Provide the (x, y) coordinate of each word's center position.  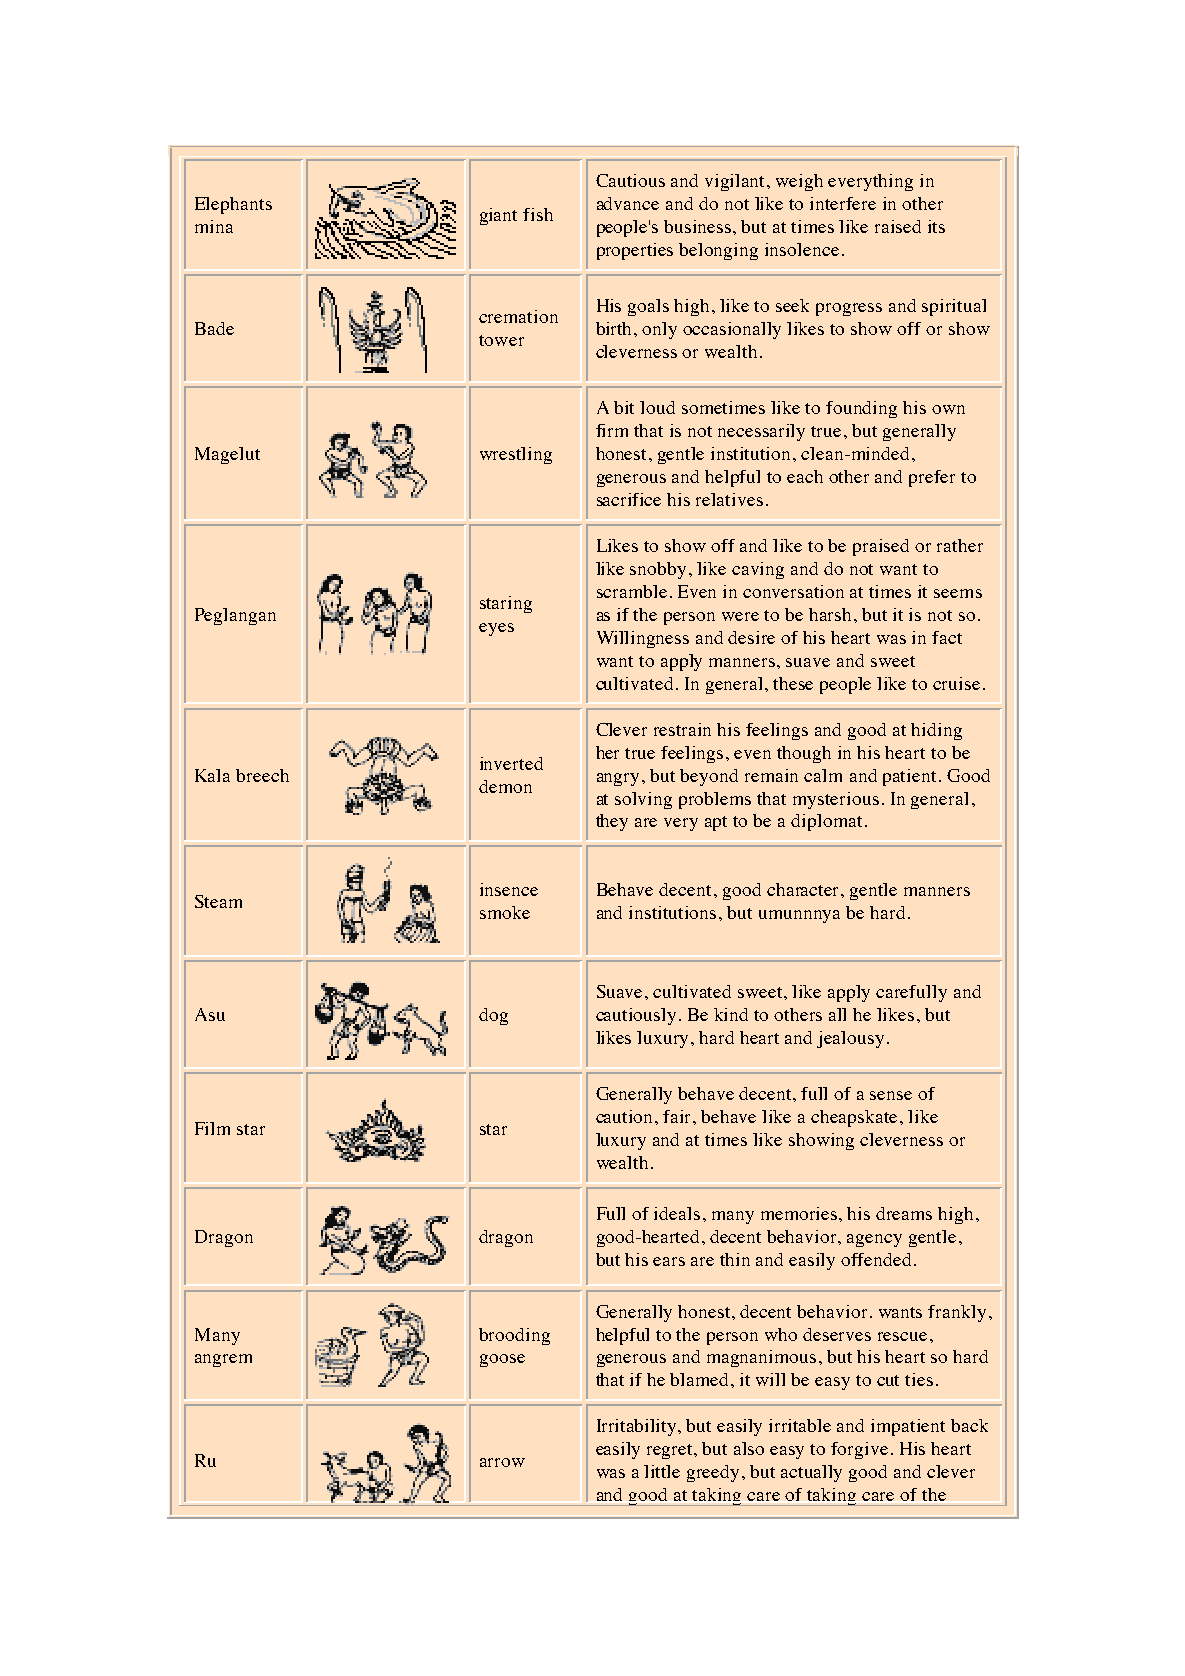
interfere (843, 203)
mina (214, 226)
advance (628, 203)
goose (502, 1360)
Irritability (638, 1427)
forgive (859, 1450)
